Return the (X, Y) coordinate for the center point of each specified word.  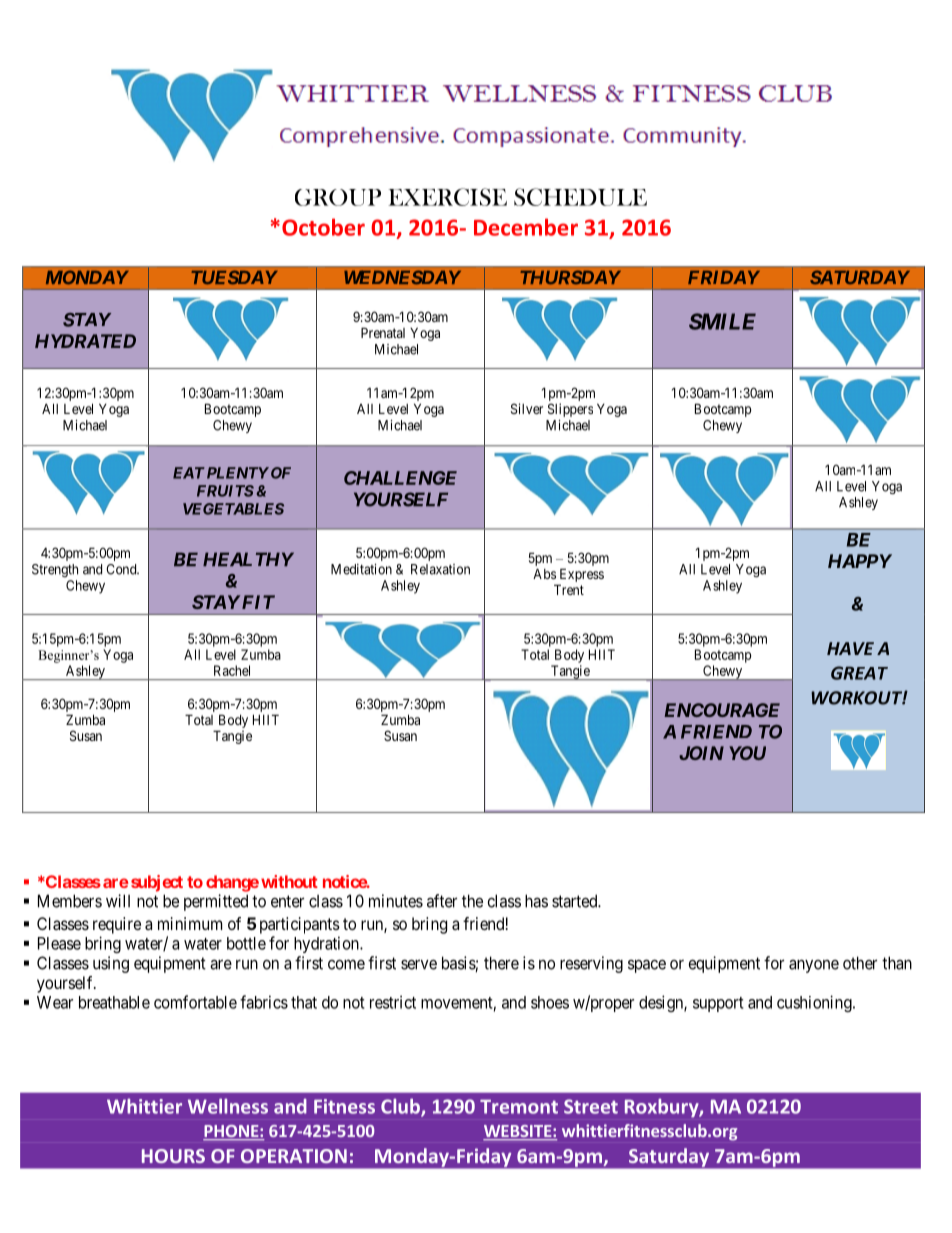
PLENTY (236, 473)
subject (157, 883)
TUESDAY (235, 277)
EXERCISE (447, 197)
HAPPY (860, 561)
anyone (814, 966)
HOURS (173, 1156)
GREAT (859, 673)
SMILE (722, 321)
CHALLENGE (400, 478)
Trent (569, 589)
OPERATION (294, 1156)
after (442, 901)
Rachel (232, 670)
